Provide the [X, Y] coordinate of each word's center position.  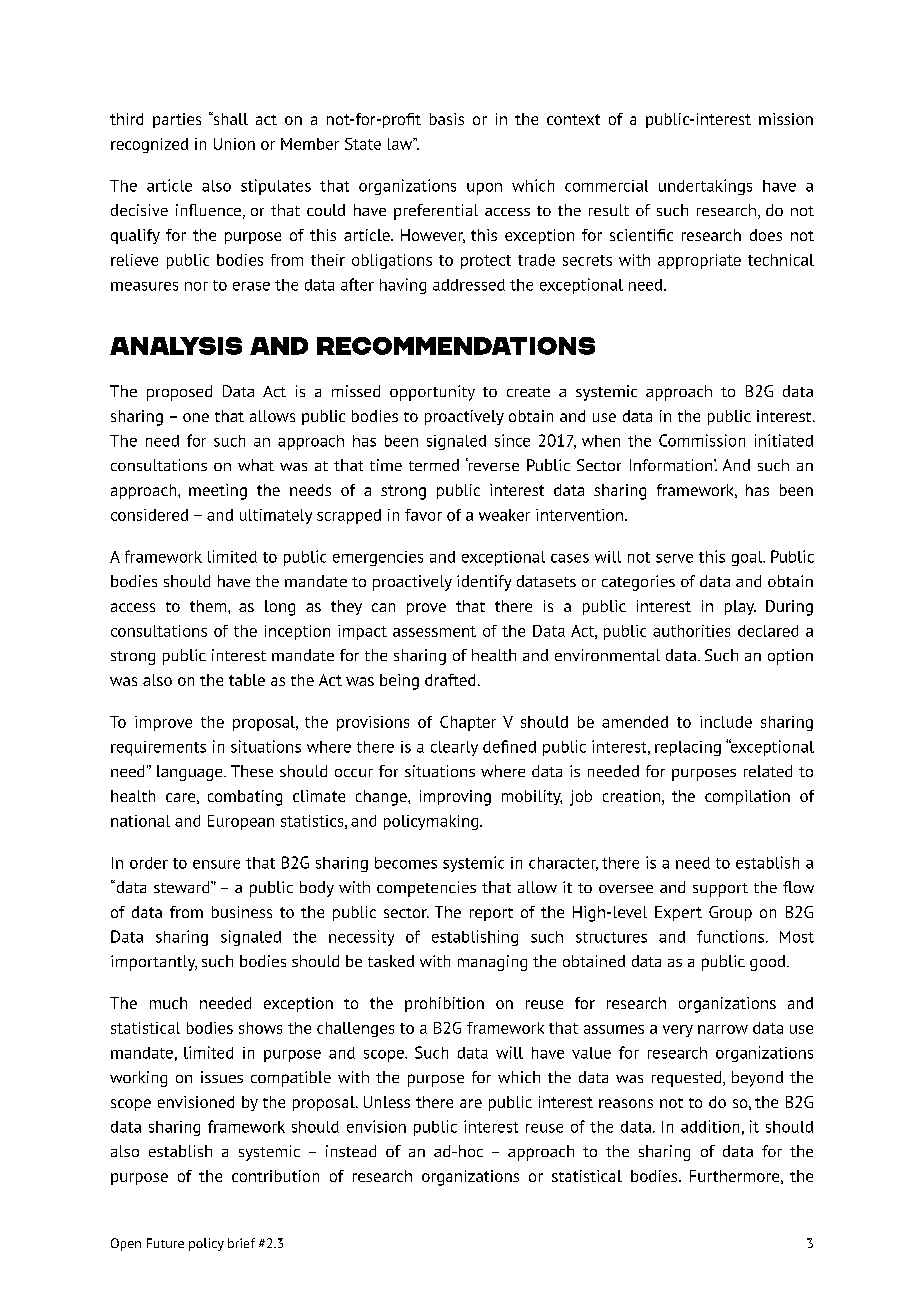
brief [241, 1243]
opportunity [432, 393]
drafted [450, 680]
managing [492, 963]
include [726, 722]
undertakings [705, 187]
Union [234, 144]
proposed [179, 393]
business [242, 912]
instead [351, 1151]
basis [447, 119]
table [247, 680]
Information [672, 465]
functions [732, 936]
